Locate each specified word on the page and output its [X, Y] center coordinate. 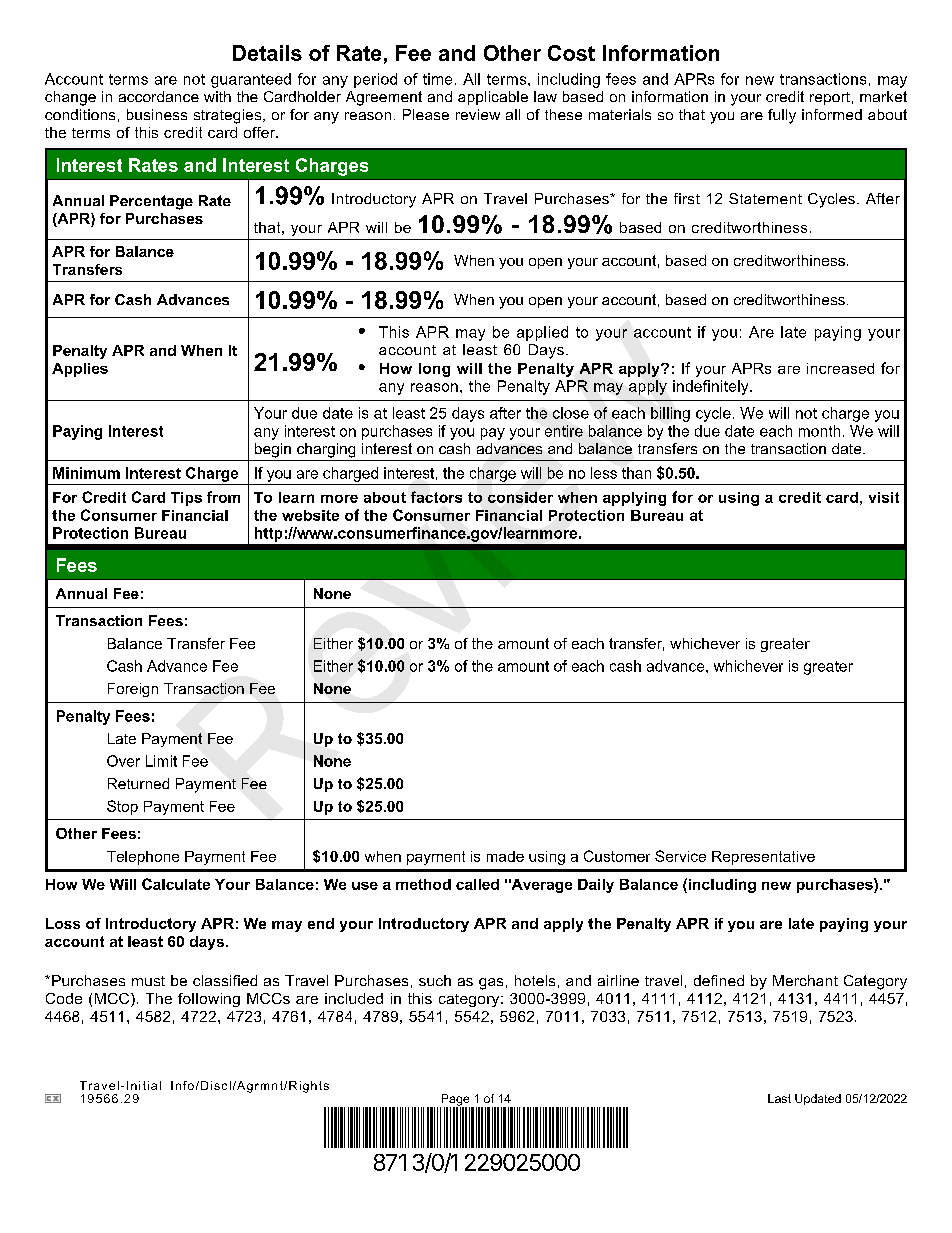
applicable [493, 98]
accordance [159, 96]
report [830, 98]
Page [456, 1101]
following [209, 1000]
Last [779, 1098]
